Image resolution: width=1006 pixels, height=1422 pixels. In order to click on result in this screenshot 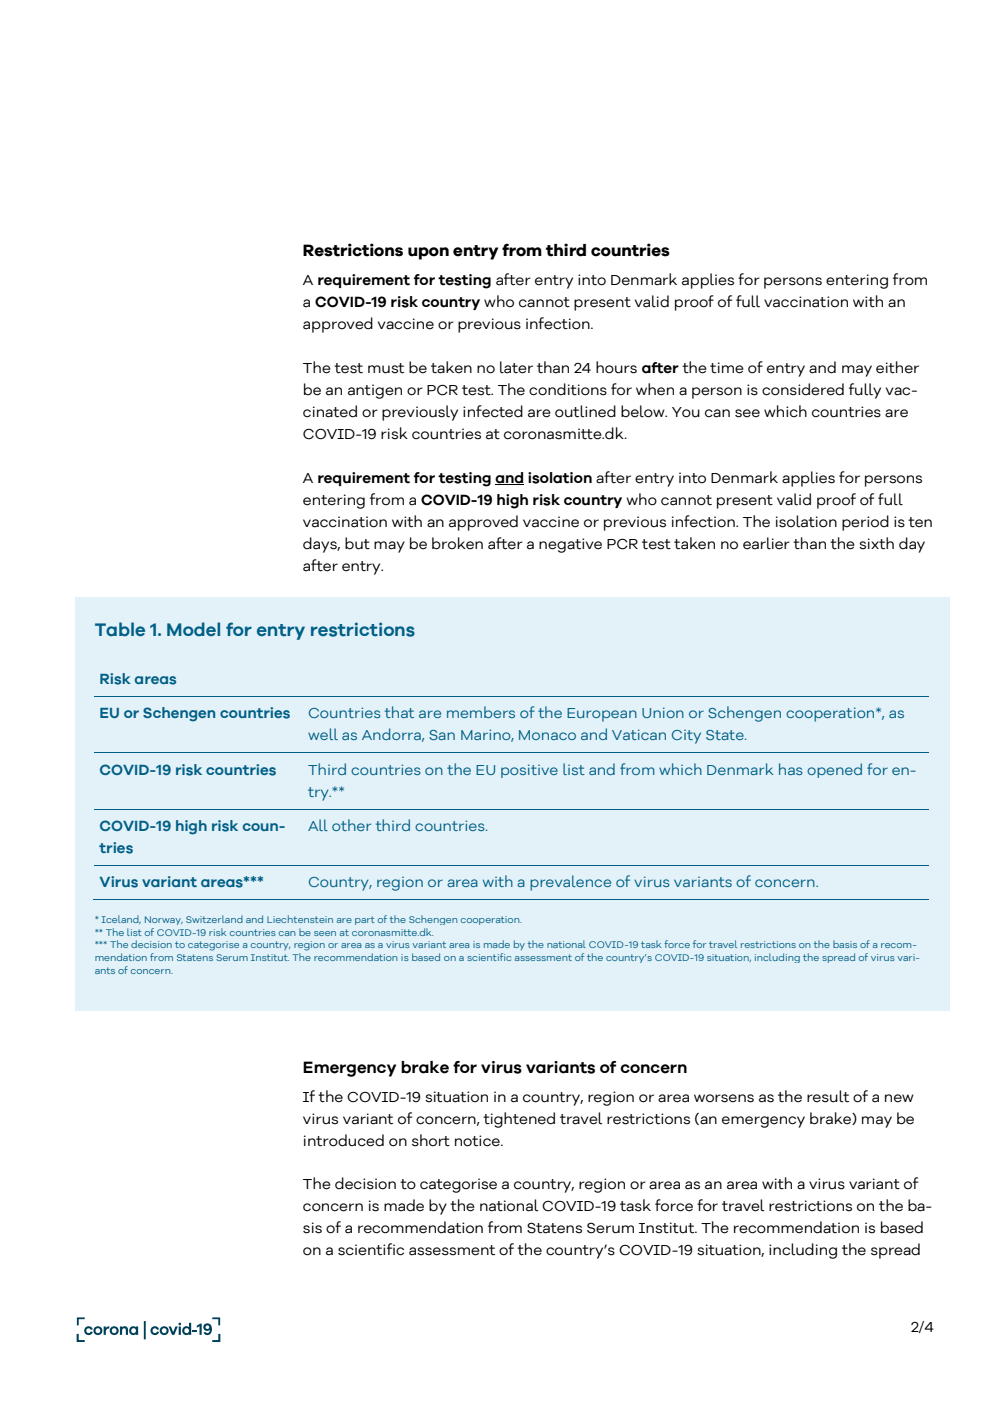, I will do `click(828, 1096)`.
